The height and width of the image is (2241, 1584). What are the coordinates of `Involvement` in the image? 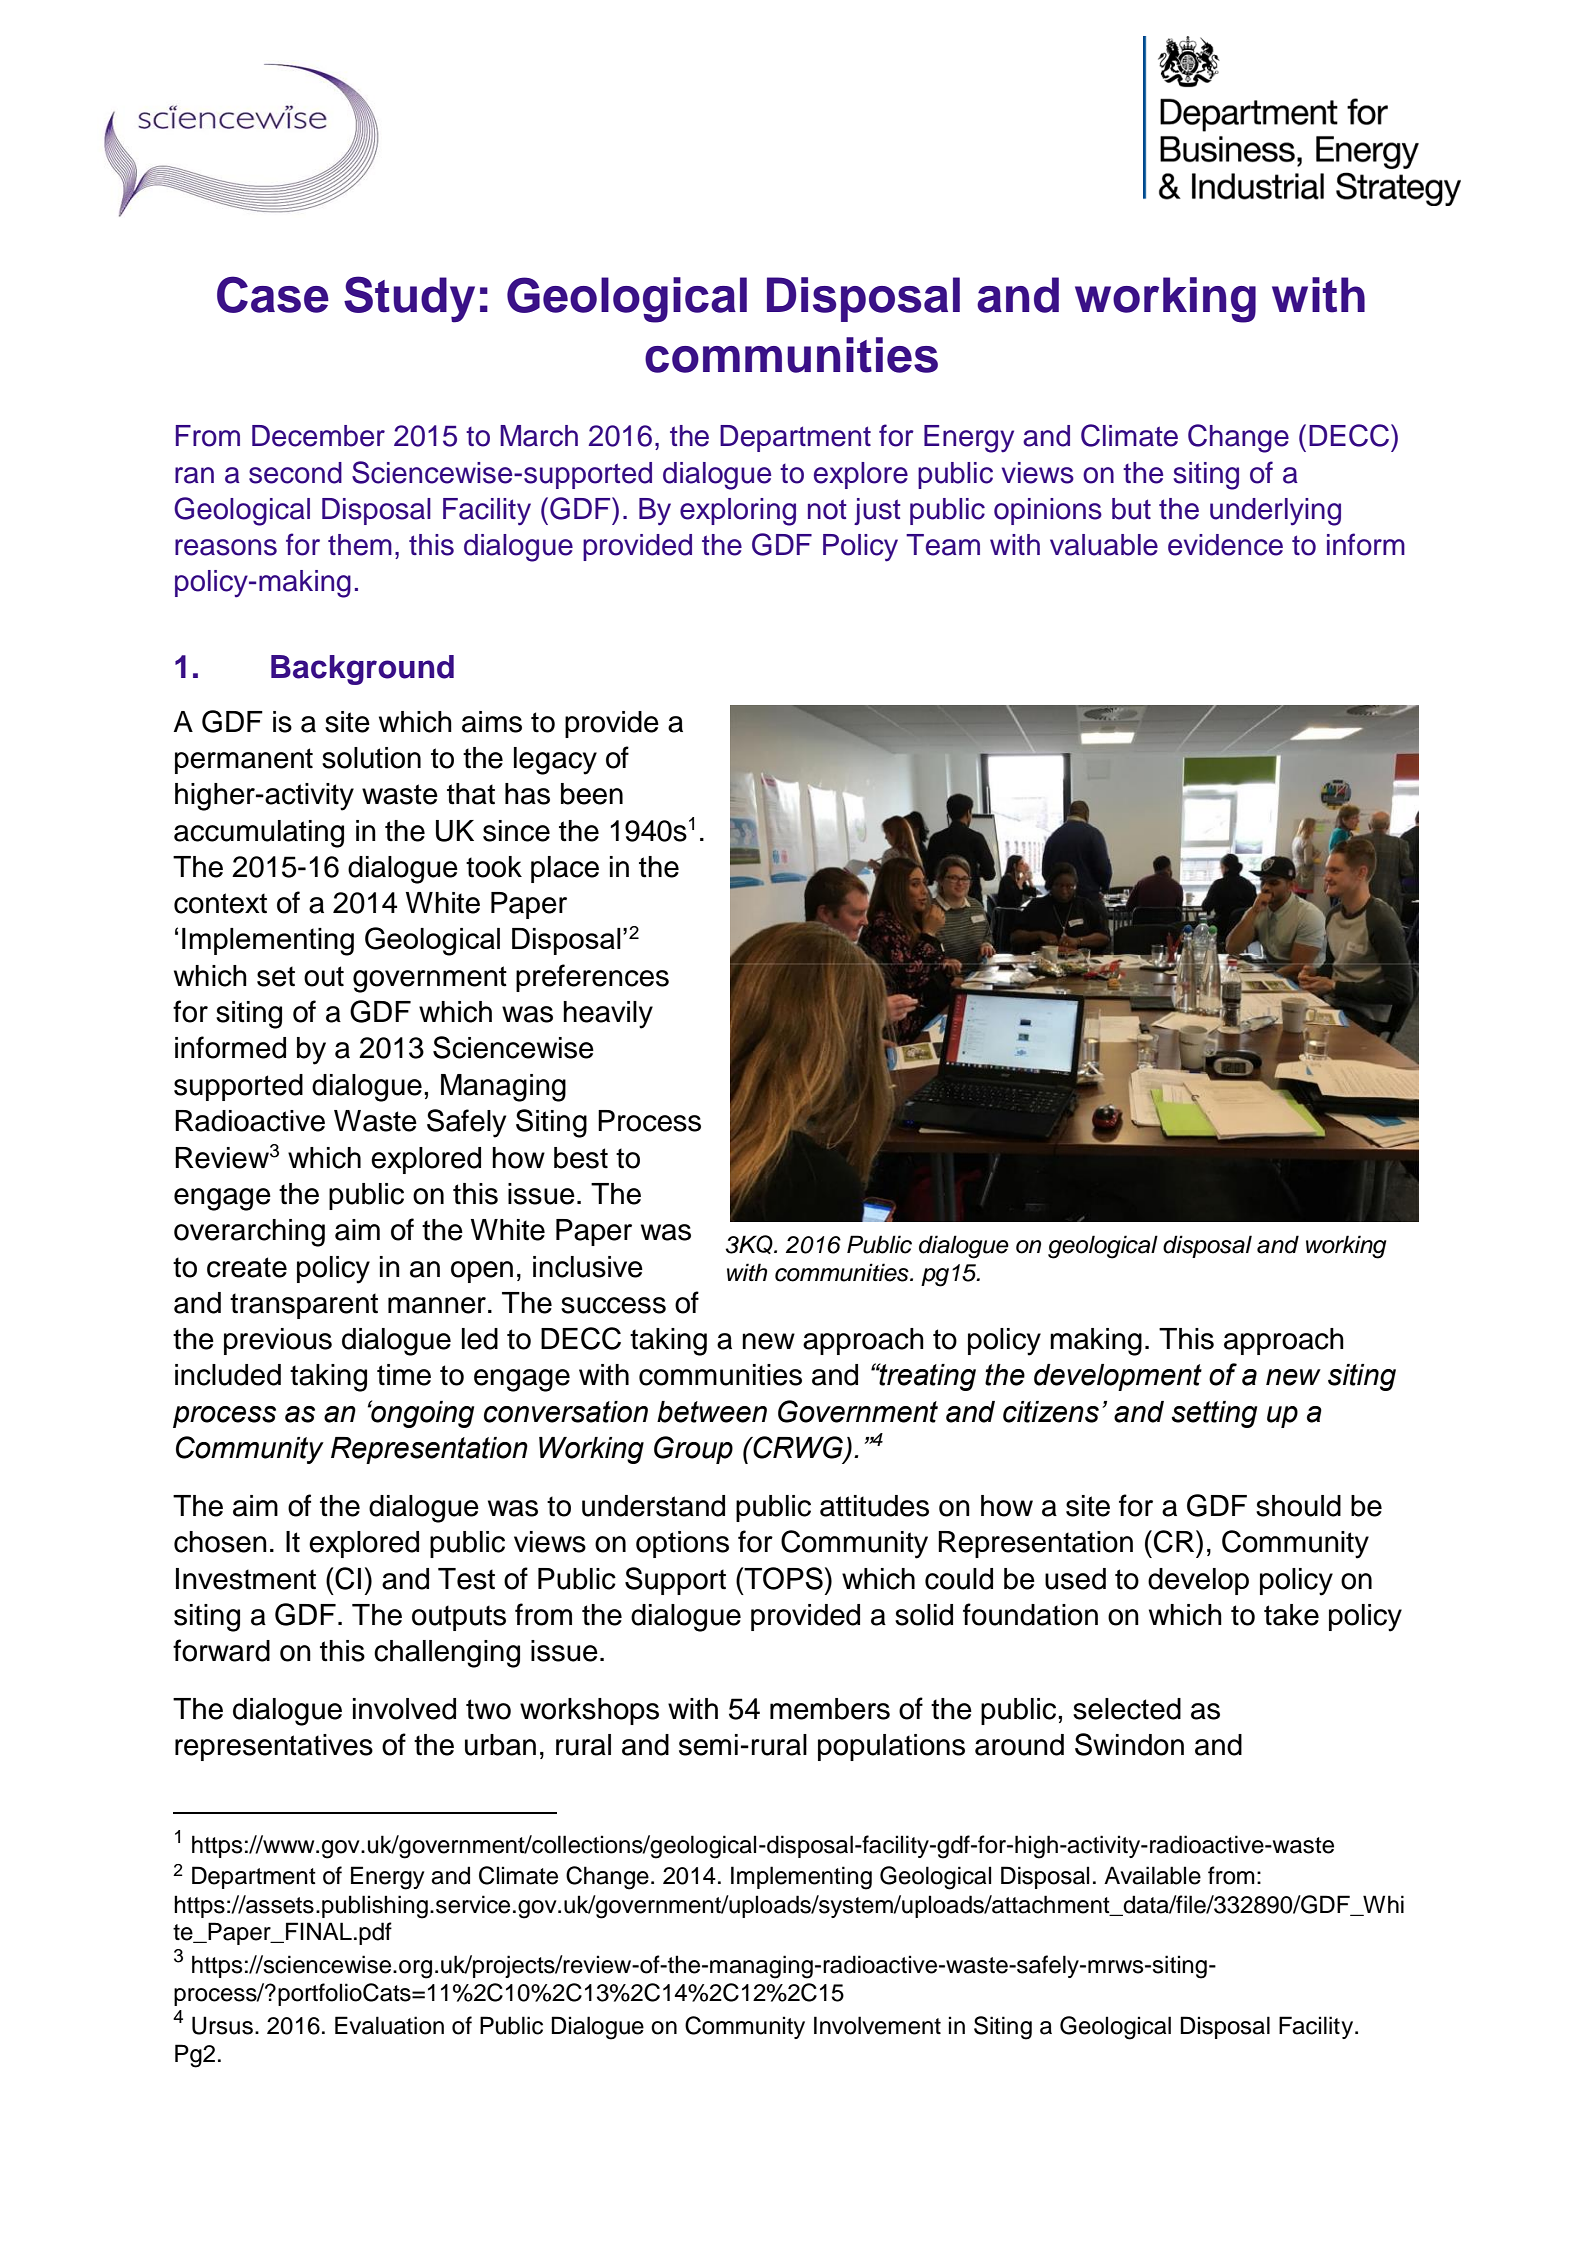 It's located at (877, 2025).
